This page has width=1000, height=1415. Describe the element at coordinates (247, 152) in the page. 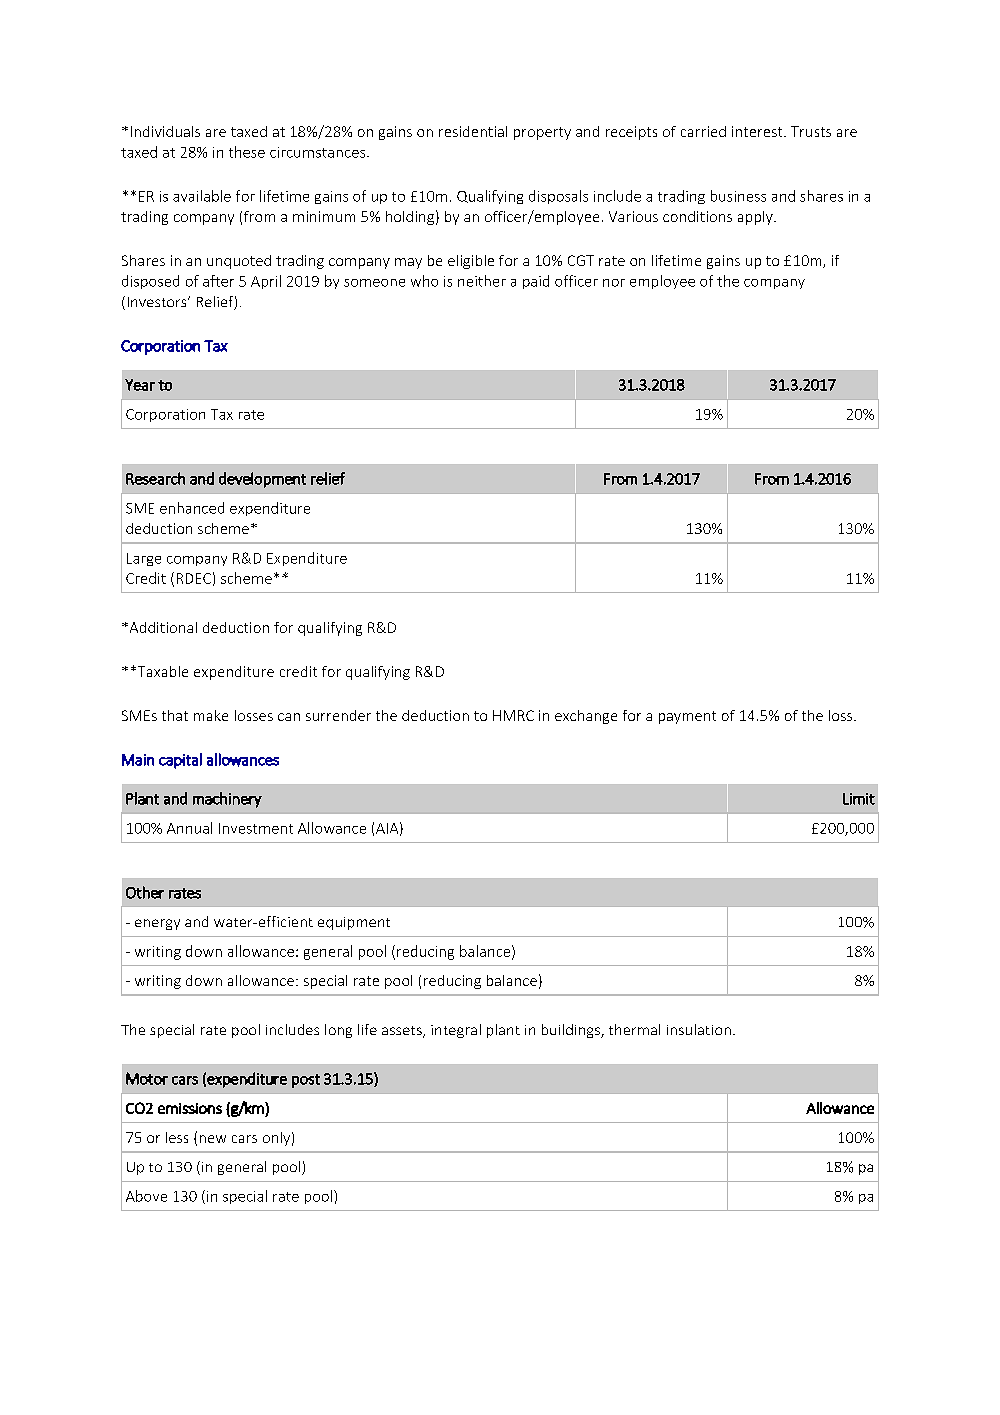

I see `these` at that location.
